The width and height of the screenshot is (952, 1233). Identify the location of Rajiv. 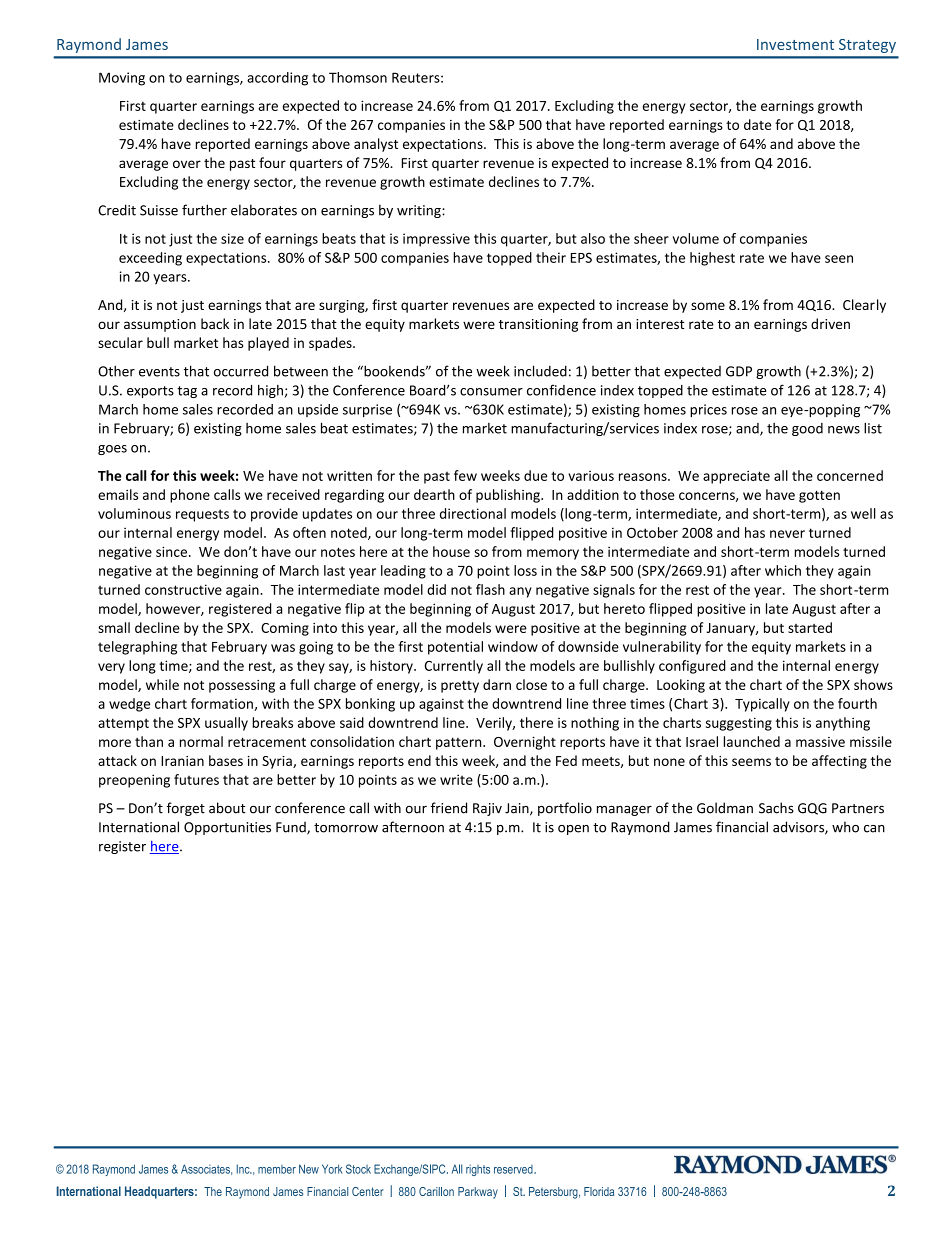
(487, 809).
